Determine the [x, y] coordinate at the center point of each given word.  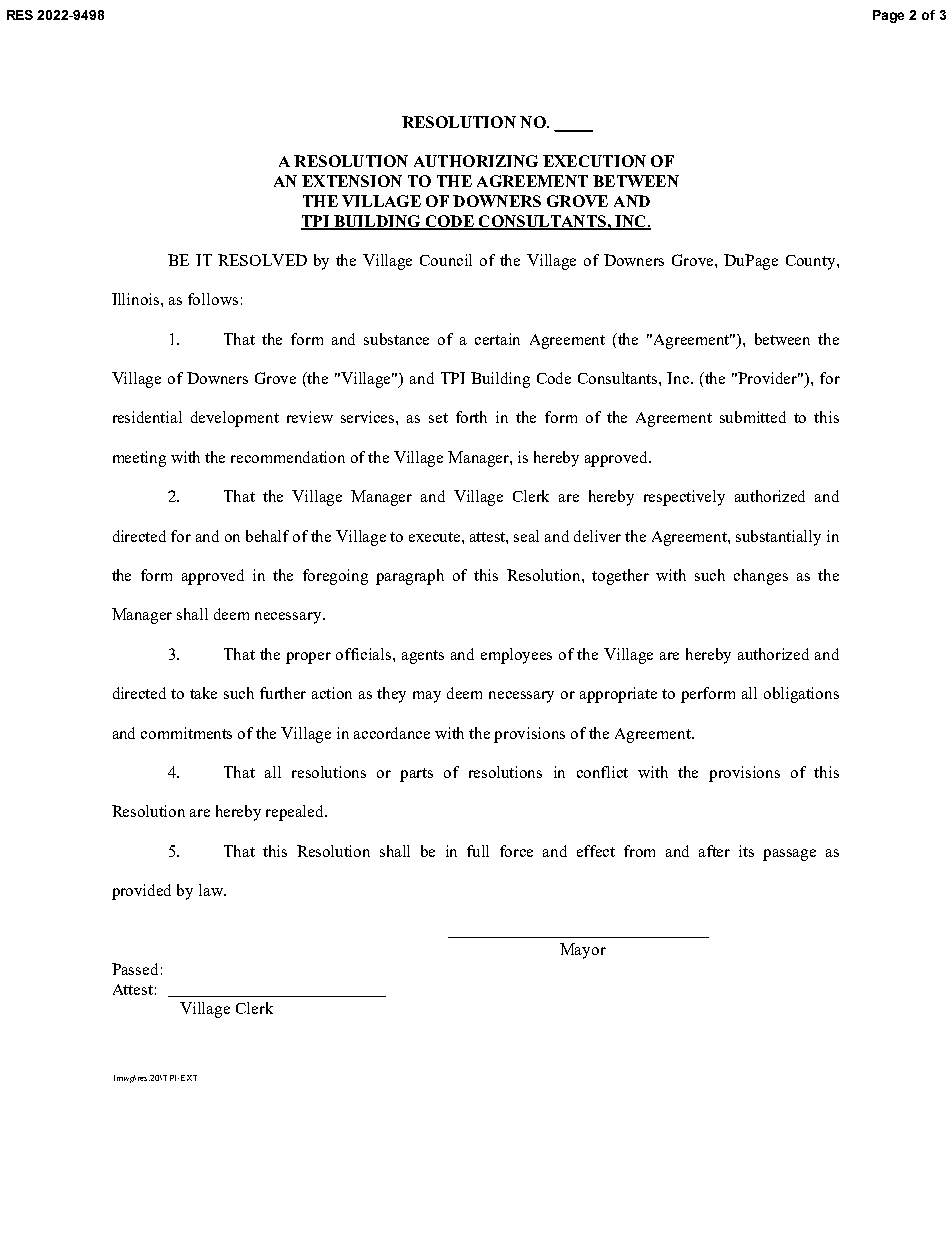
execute [436, 537]
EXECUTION [594, 161]
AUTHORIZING [476, 161]
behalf [267, 536]
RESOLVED [262, 260]
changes [761, 577]
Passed [135, 969]
